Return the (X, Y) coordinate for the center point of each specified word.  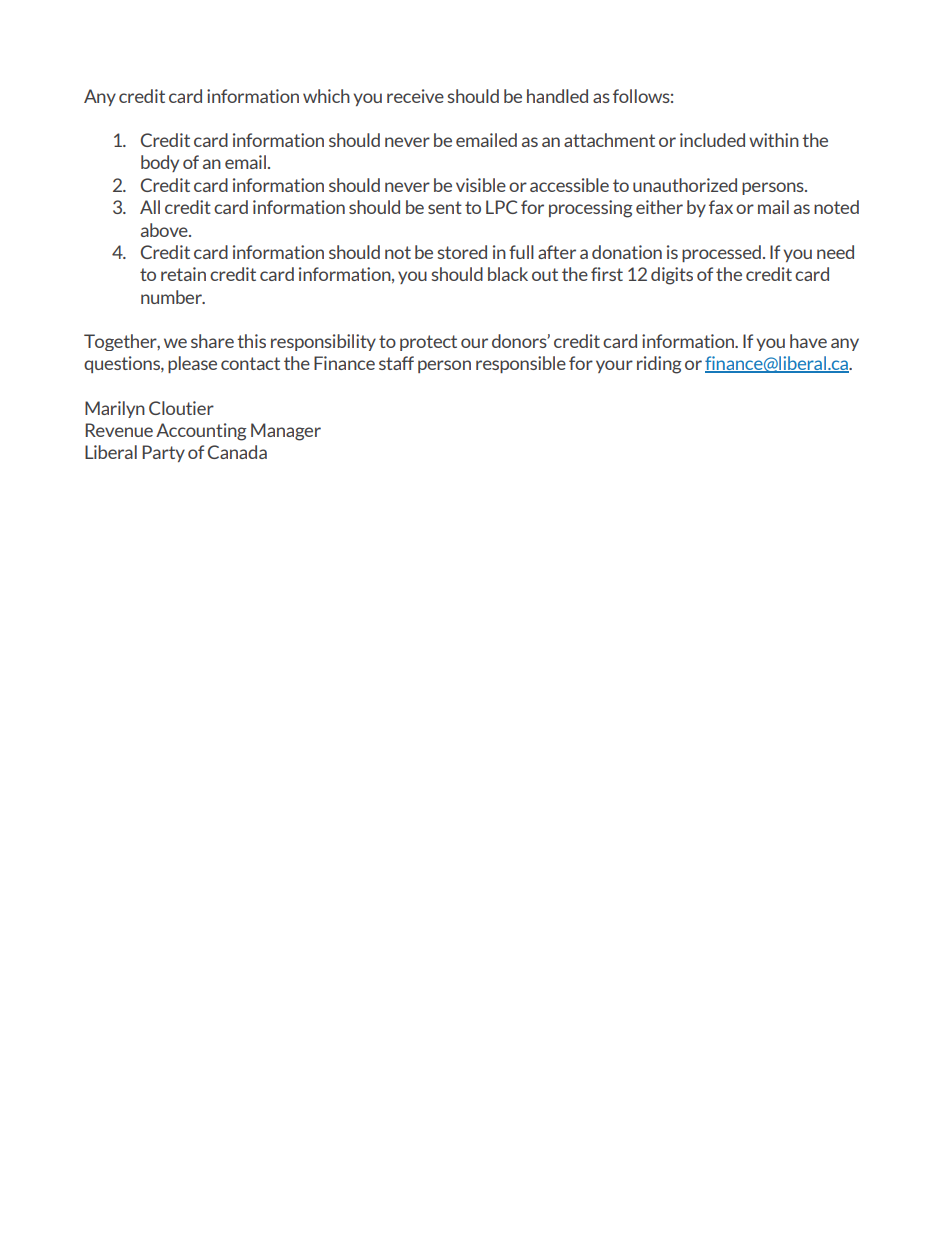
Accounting (201, 432)
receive (415, 96)
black (508, 274)
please (192, 364)
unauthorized (685, 185)
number (172, 297)
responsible (521, 364)
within (774, 140)
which (326, 96)
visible (481, 185)
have (808, 341)
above (165, 230)
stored (462, 252)
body (160, 163)
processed (721, 253)
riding (659, 365)
